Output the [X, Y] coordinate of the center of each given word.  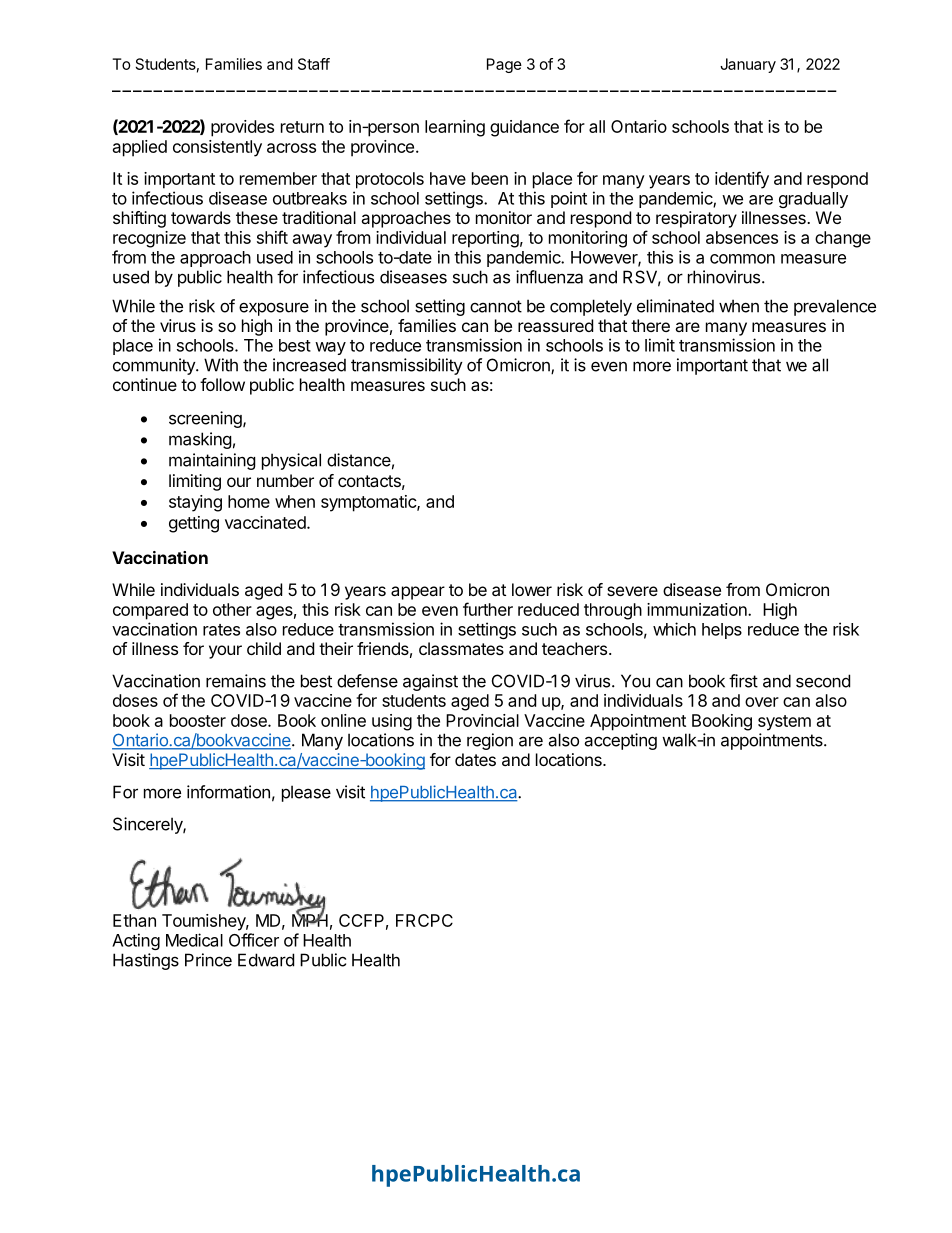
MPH [310, 919]
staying [195, 503]
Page [504, 65]
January [748, 65]
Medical [194, 940]
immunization [698, 609]
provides [242, 128]
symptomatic [369, 503]
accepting [620, 741]
